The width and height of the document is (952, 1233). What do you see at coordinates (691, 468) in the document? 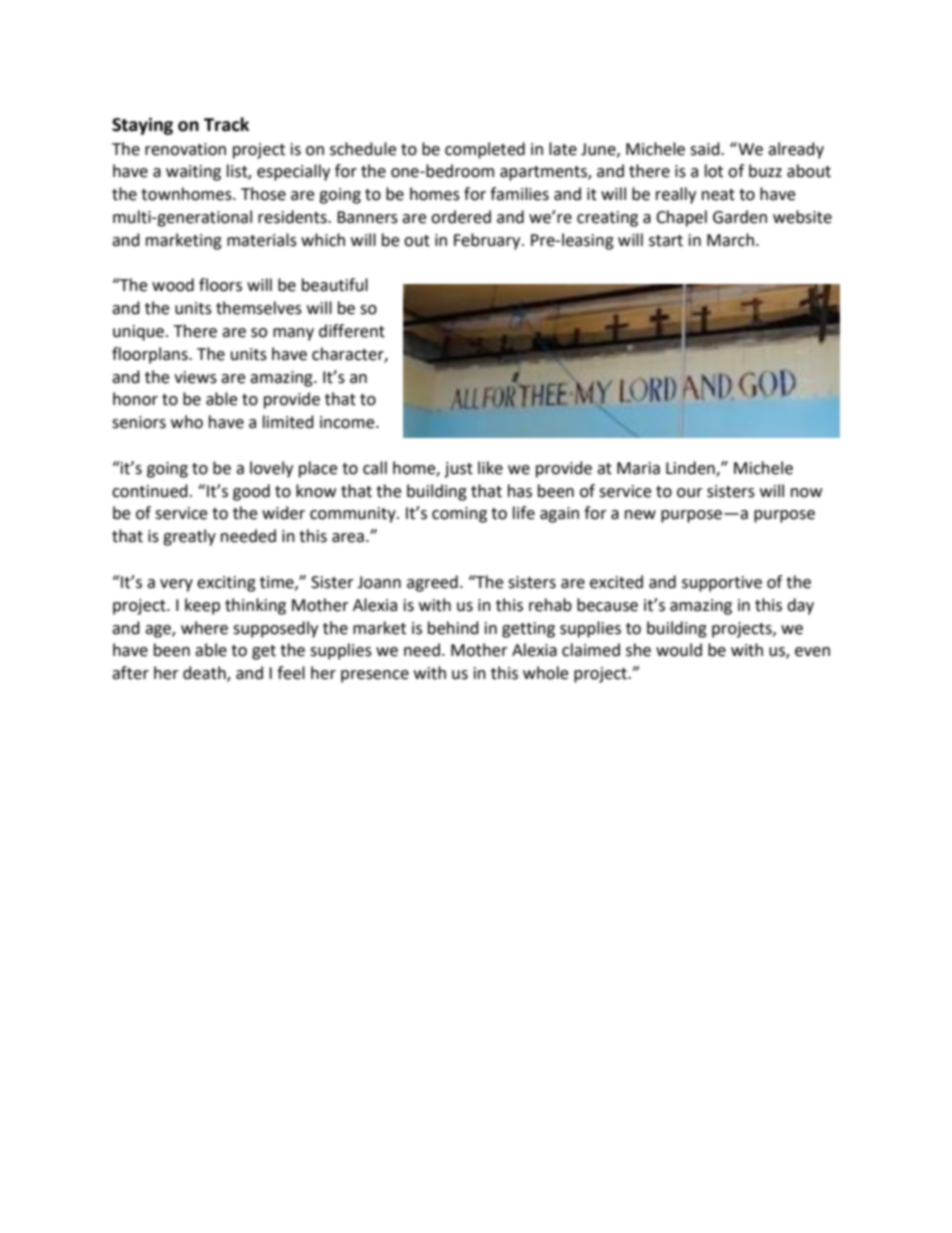
I see `Linden` at bounding box center [691, 468].
